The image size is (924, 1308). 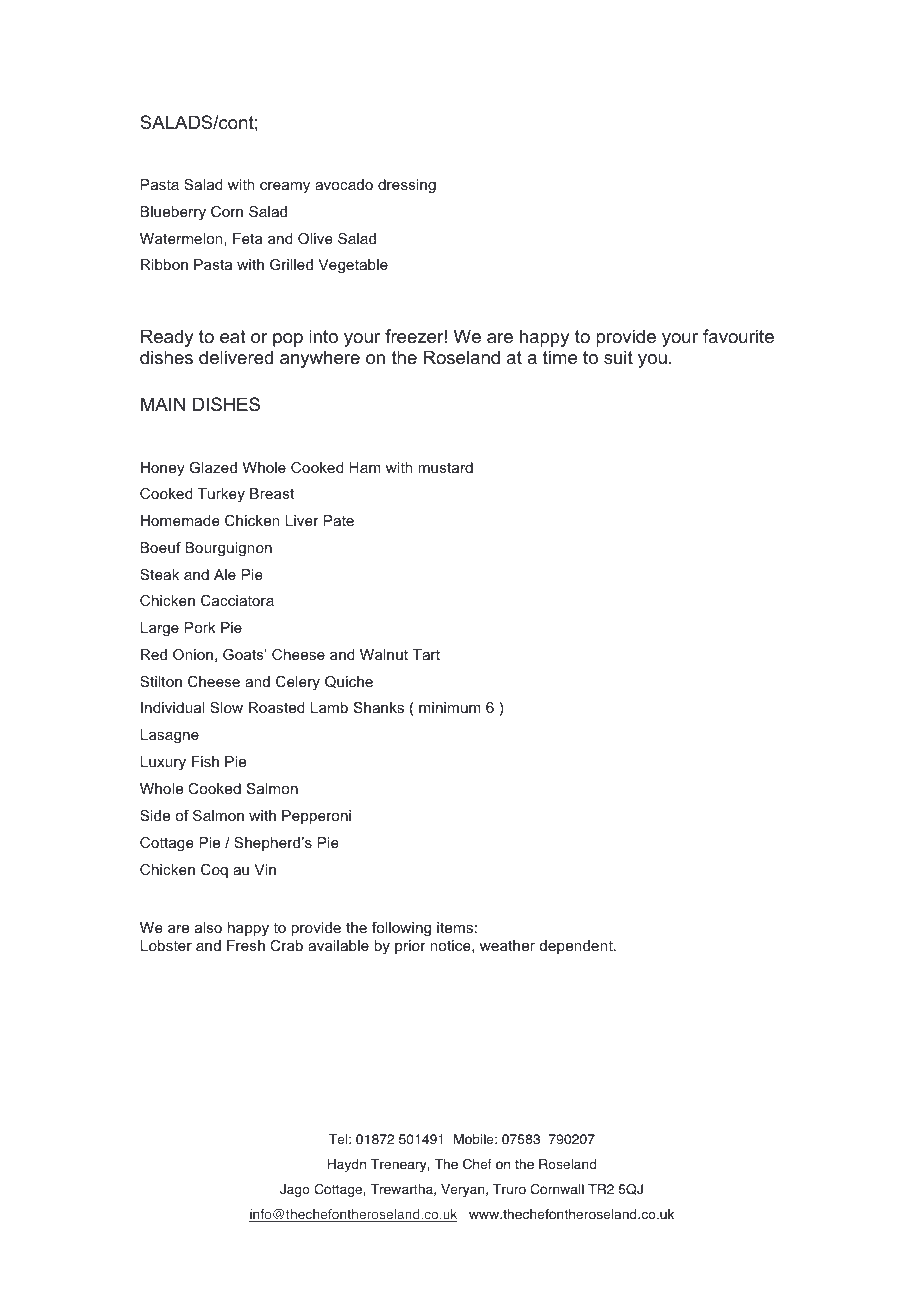 What do you see at coordinates (738, 336) in the document?
I see `favourite` at bounding box center [738, 336].
